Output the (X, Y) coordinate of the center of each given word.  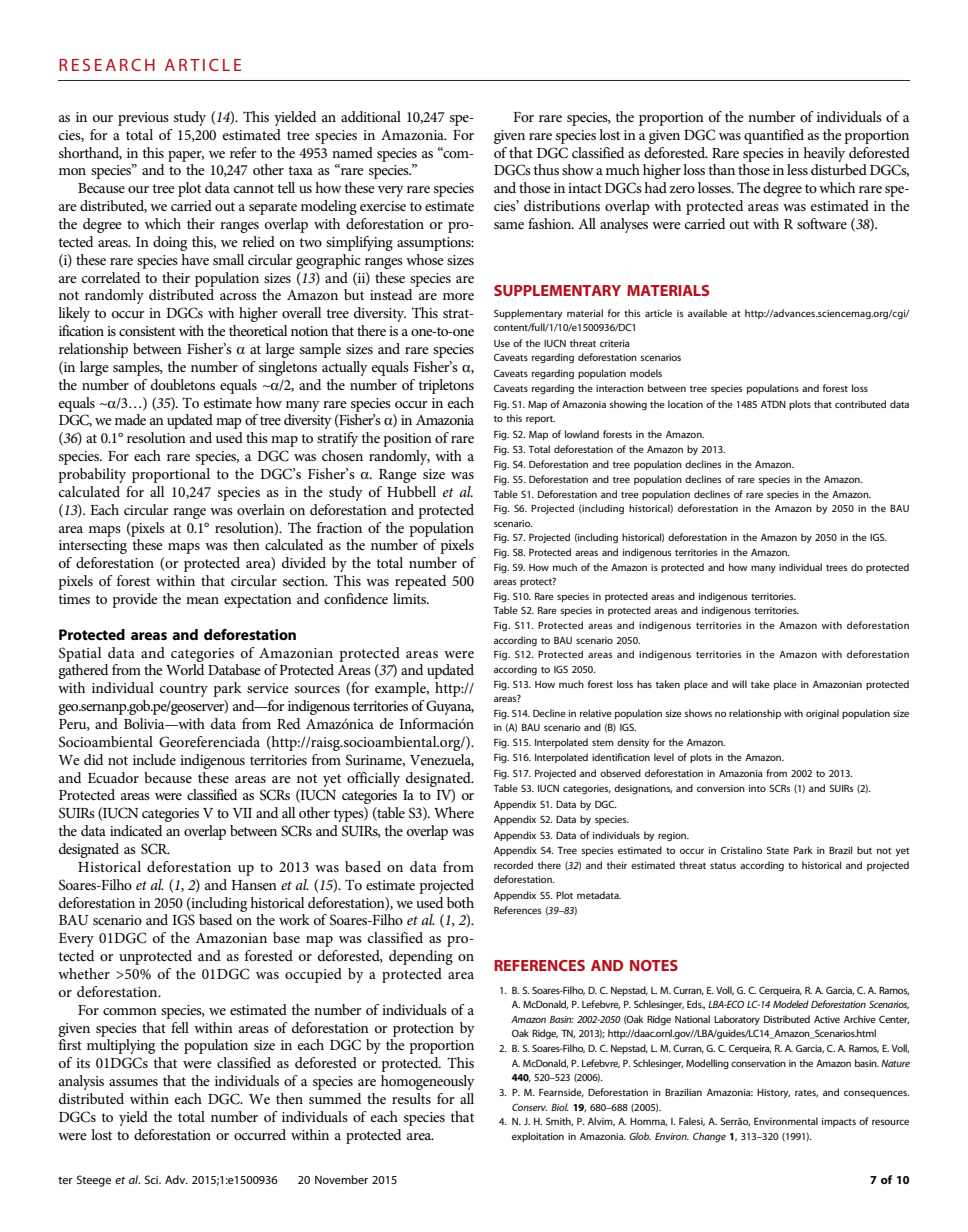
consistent (147, 331)
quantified (774, 136)
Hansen (254, 885)
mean (202, 600)
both (460, 902)
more (458, 296)
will (739, 684)
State (778, 850)
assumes (133, 1082)
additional (371, 116)
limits (411, 598)
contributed (860, 404)
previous (143, 119)
